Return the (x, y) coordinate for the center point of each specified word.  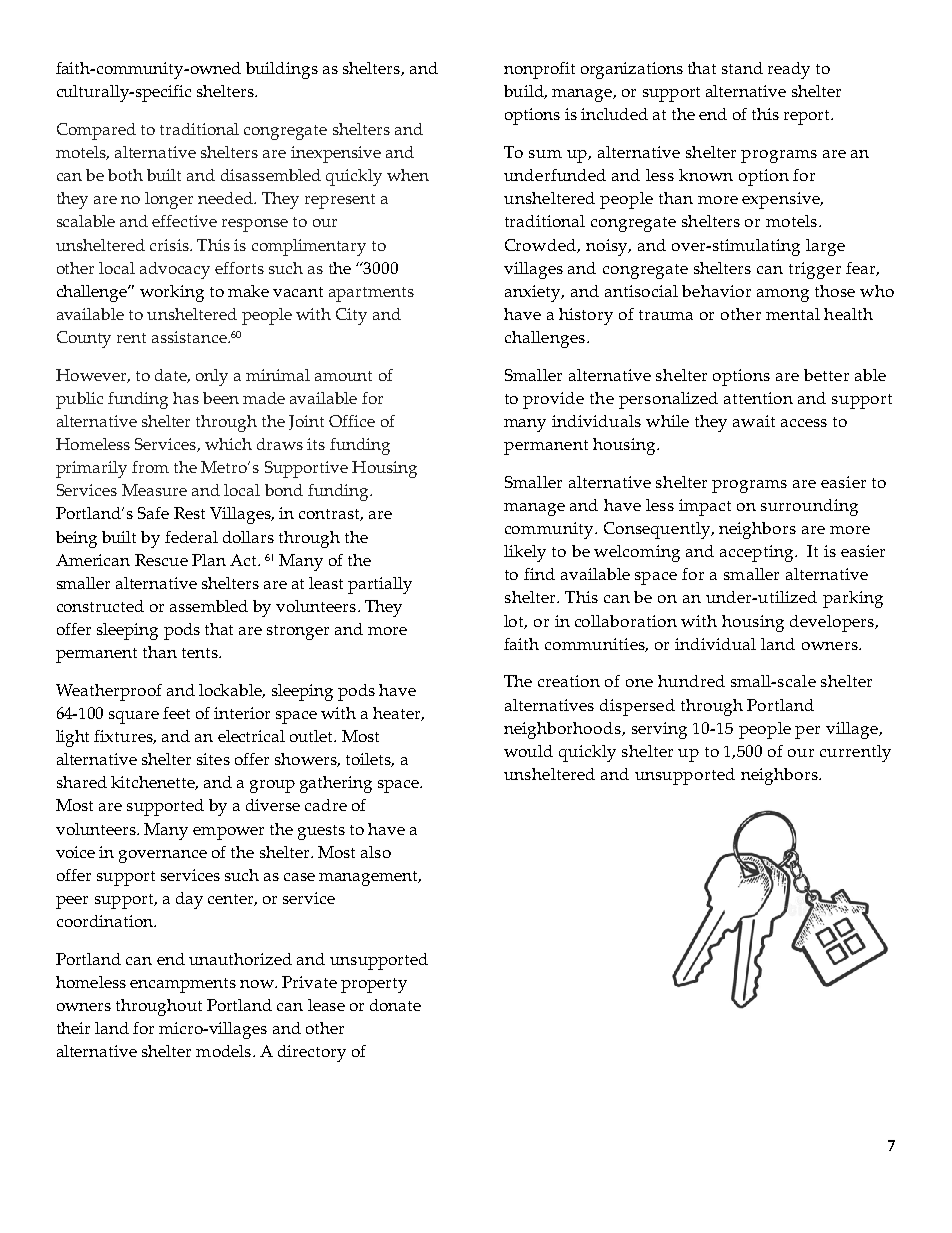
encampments (183, 985)
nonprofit (539, 70)
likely (525, 553)
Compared (96, 131)
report (808, 117)
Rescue (161, 560)
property (374, 985)
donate (395, 1005)
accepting (758, 553)
